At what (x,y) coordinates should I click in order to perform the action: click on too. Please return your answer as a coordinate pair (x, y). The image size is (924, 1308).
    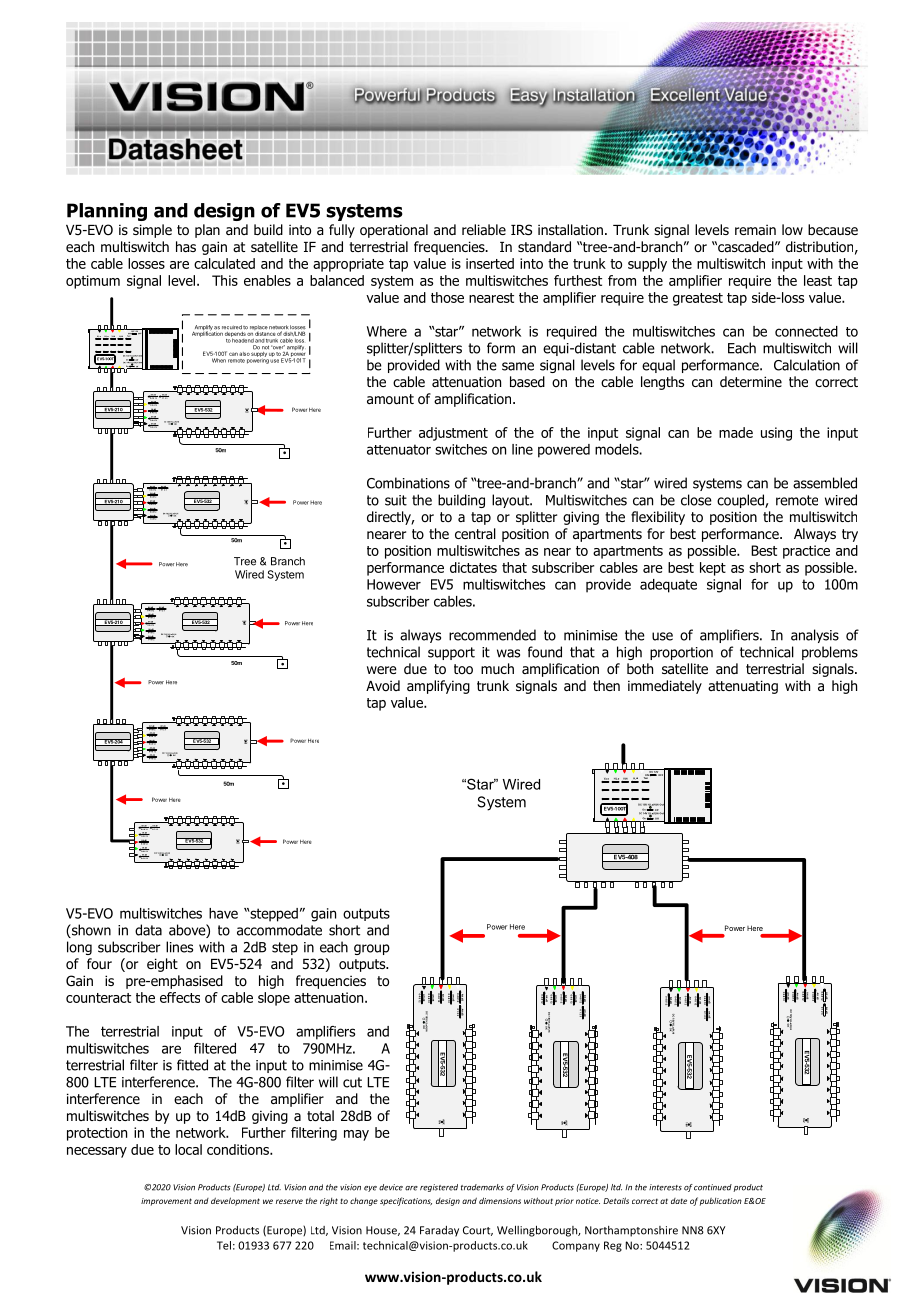
    Looking at the image, I should click on (463, 669).
